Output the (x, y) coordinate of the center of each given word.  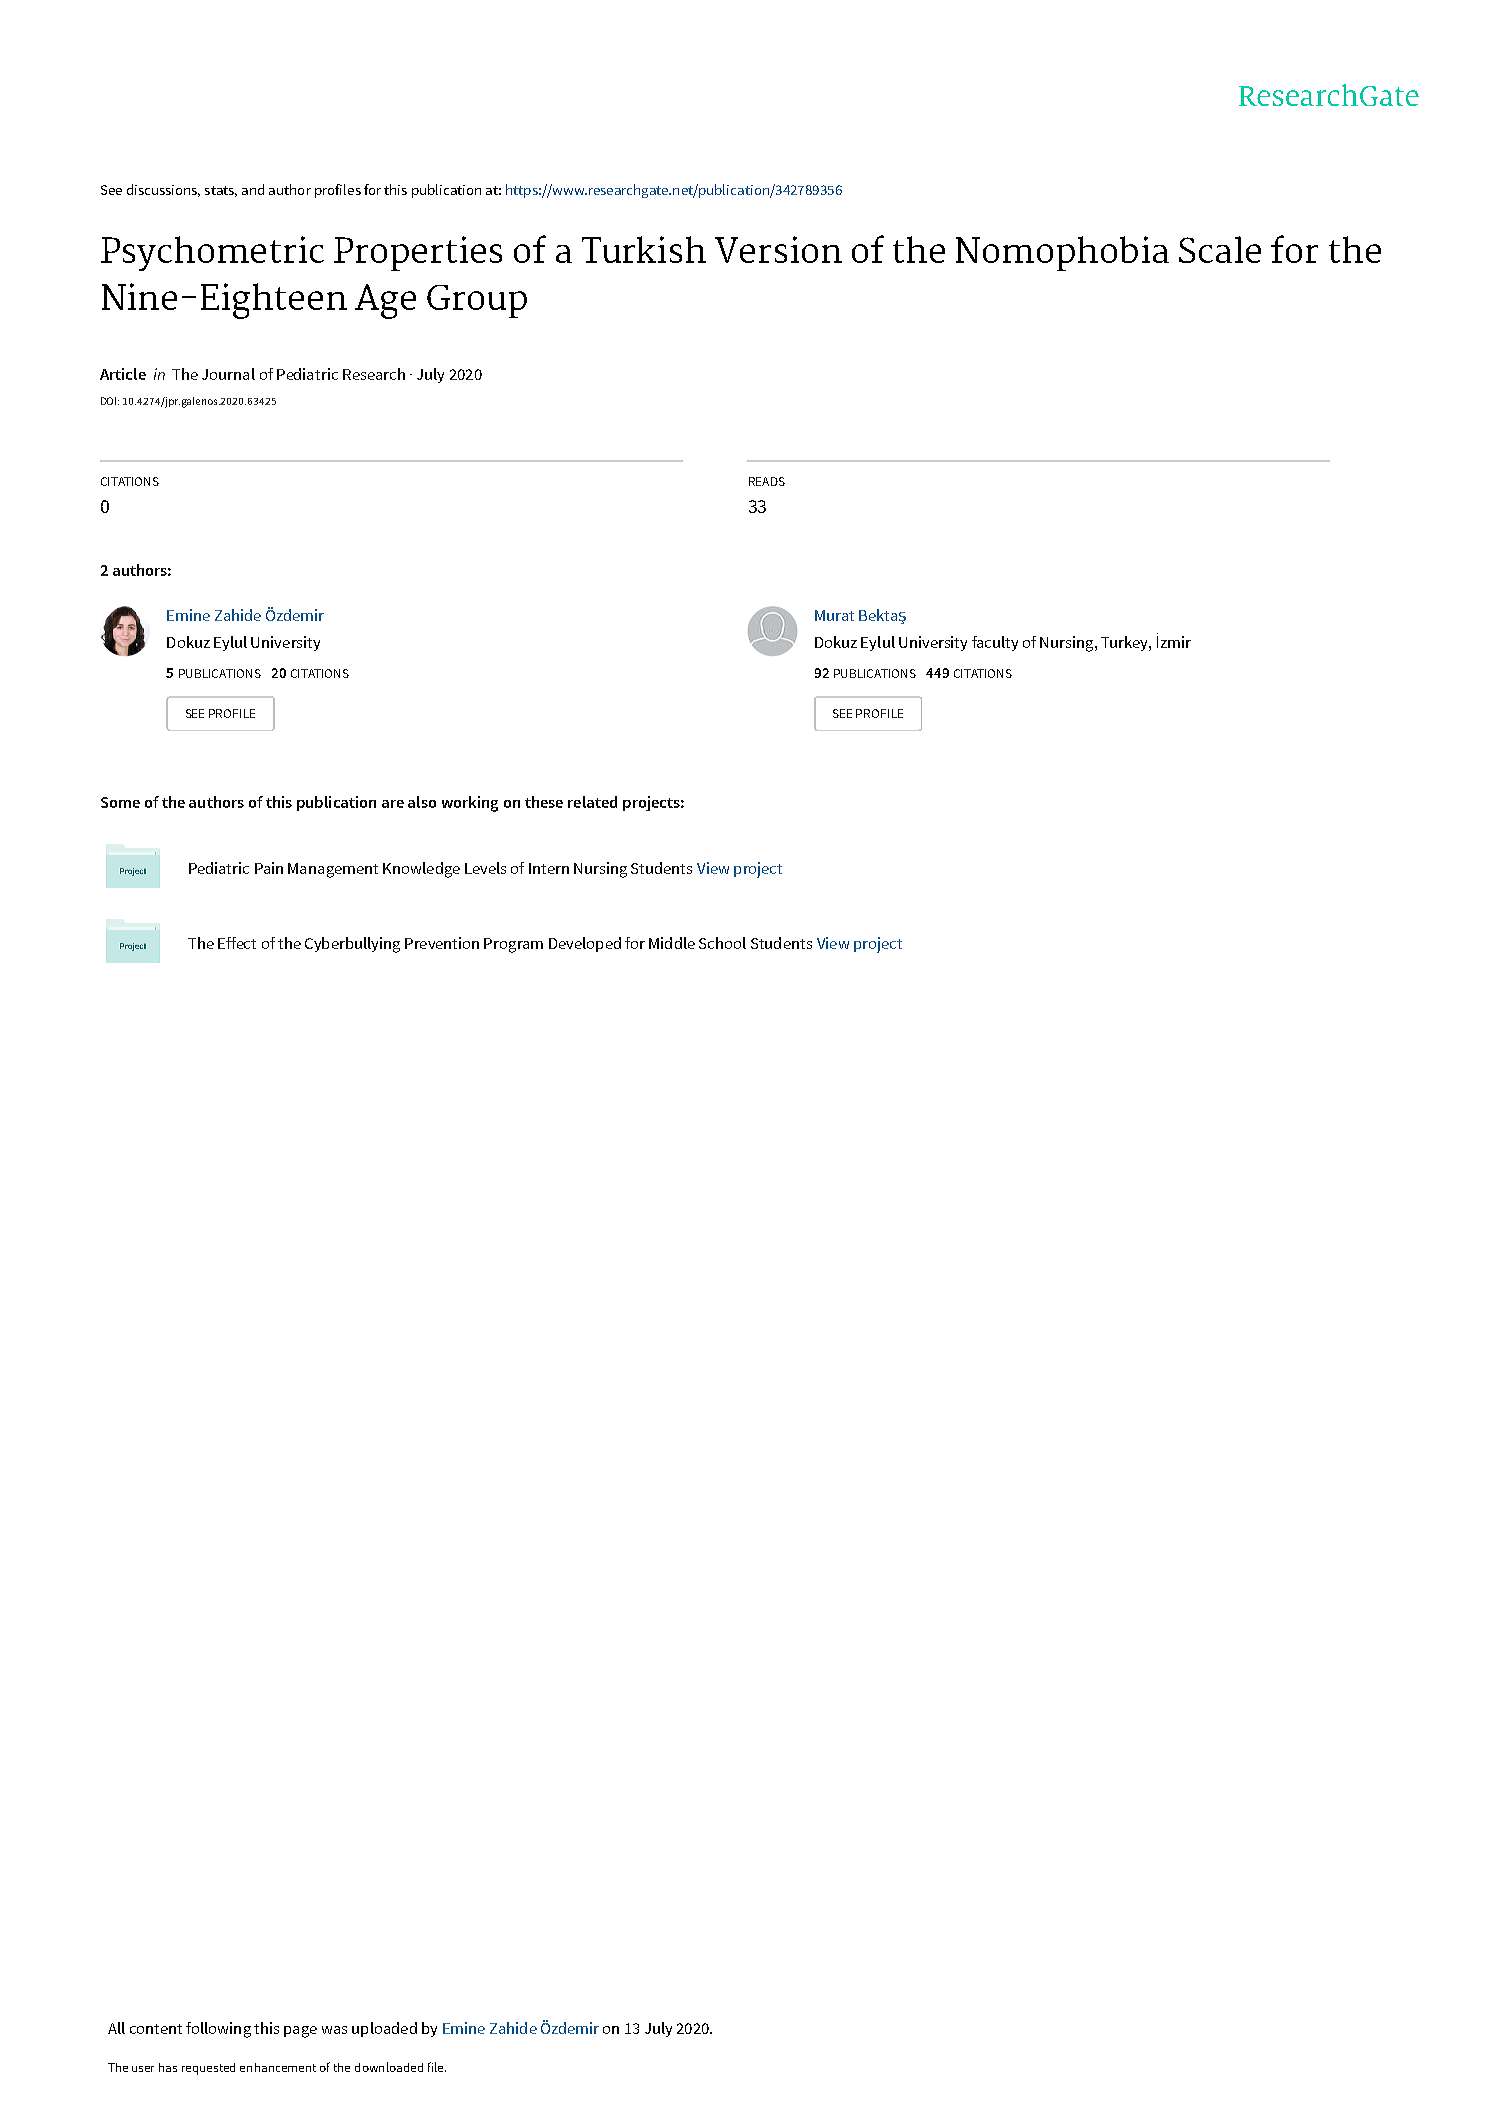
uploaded (384, 2029)
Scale (1220, 249)
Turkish (644, 249)
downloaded (389, 2067)
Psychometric (212, 253)
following (218, 2030)
